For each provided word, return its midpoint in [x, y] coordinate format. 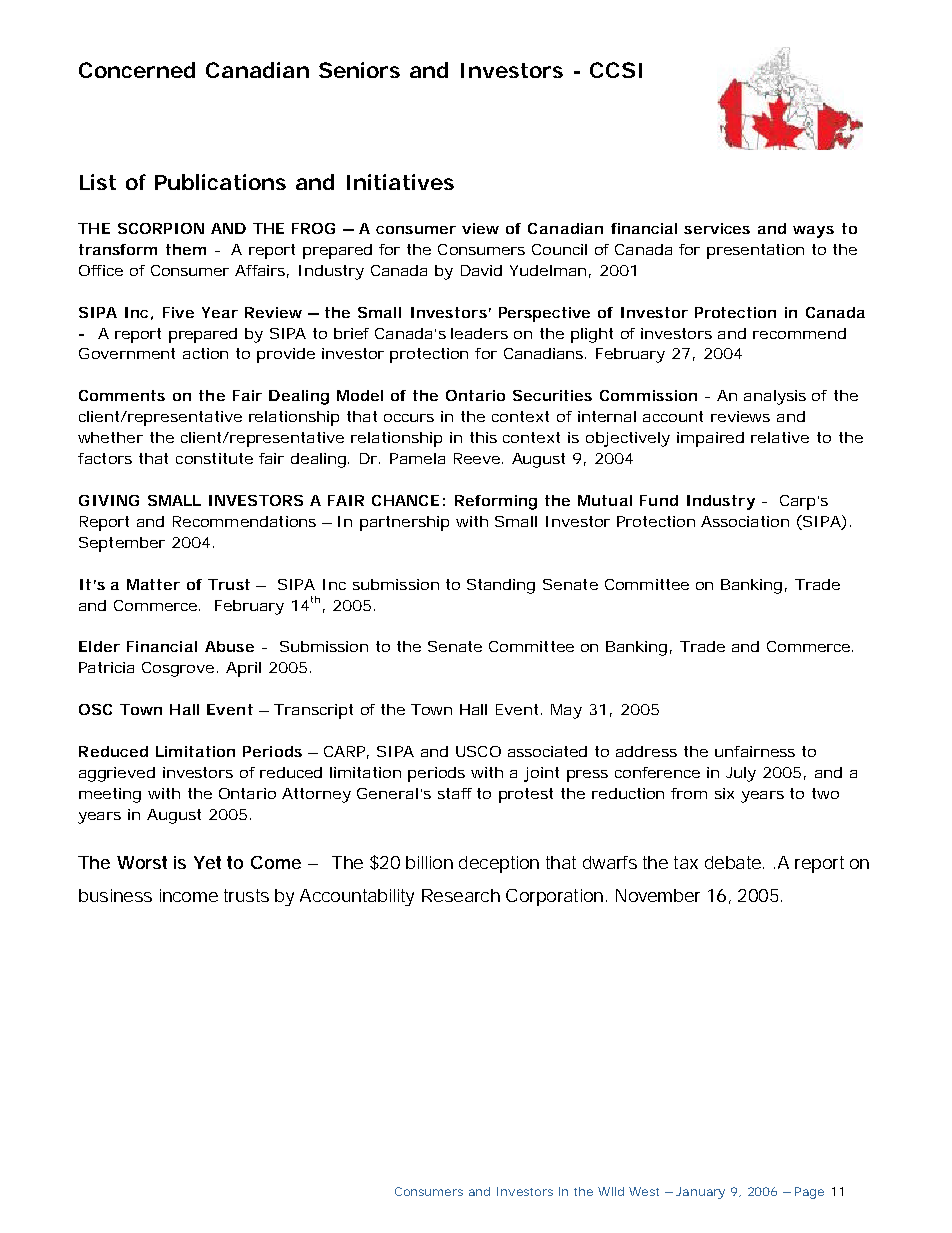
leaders [479, 333]
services [717, 228]
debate [733, 862]
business [115, 895]
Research [461, 895]
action [205, 353]
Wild [611, 1191]
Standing [501, 586]
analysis [775, 397]
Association [745, 521]
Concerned [137, 70]
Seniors [359, 70]
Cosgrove [178, 669]
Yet [207, 862]
